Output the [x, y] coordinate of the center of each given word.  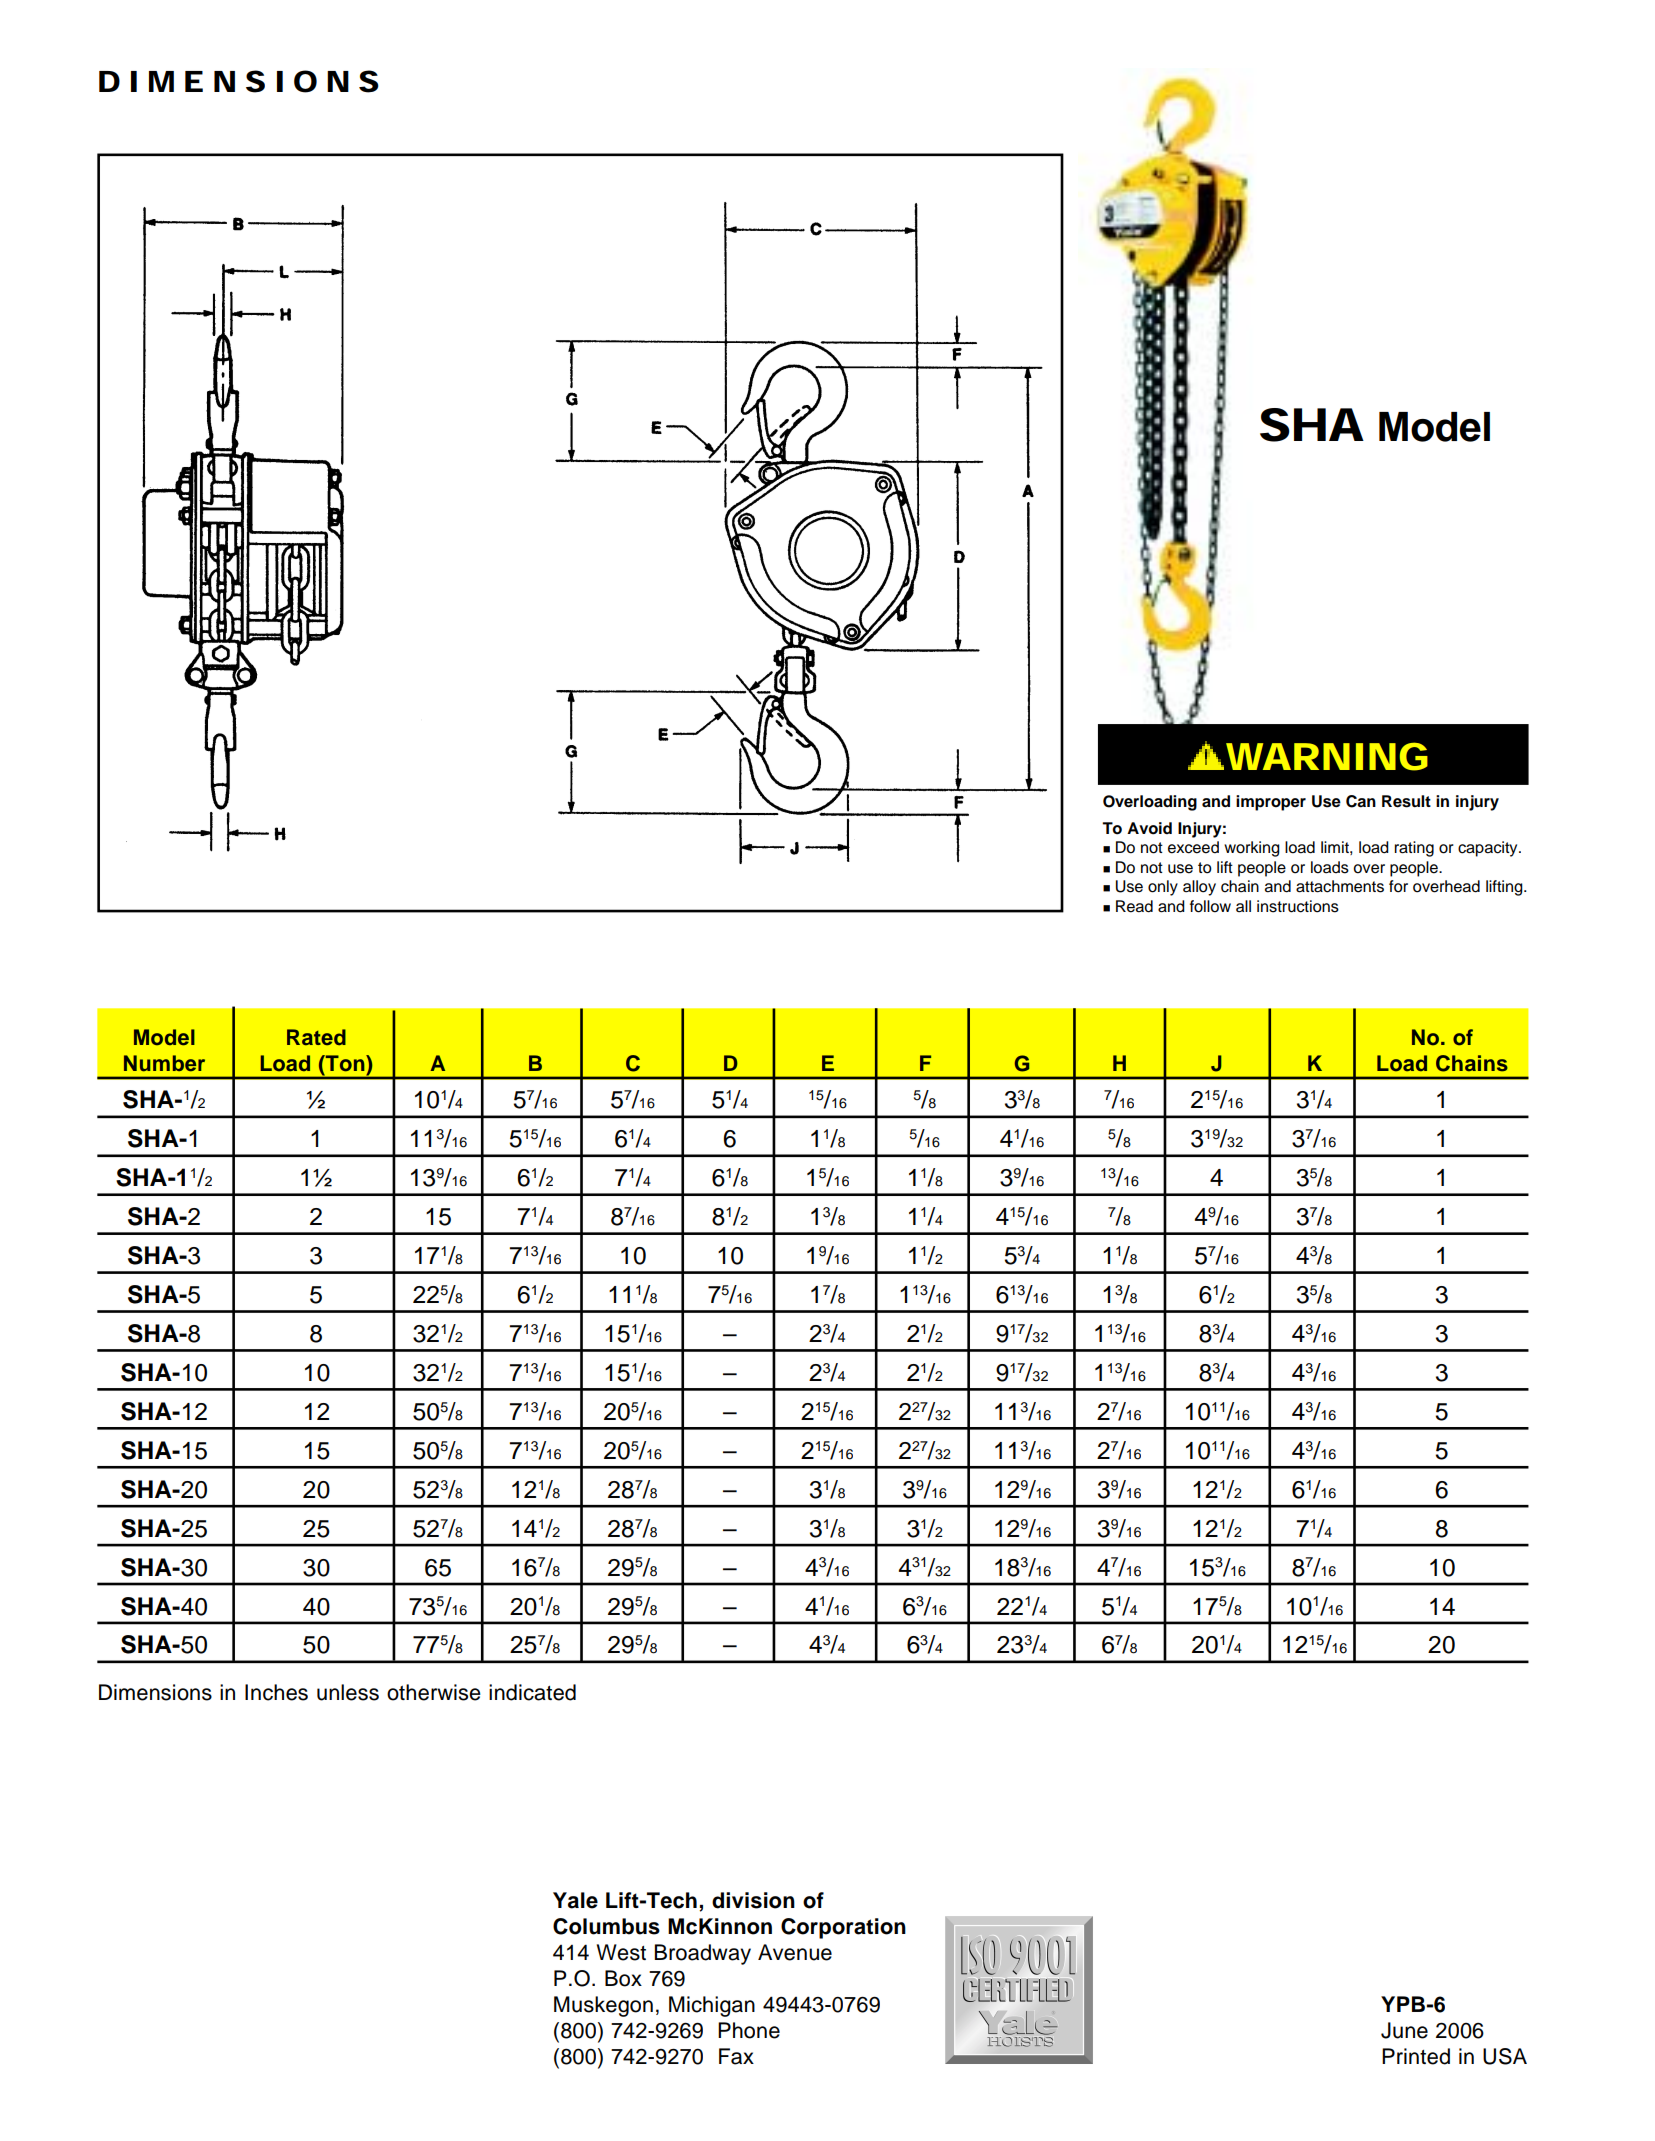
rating [1414, 849]
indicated [532, 1692]
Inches [276, 1692]
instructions [1298, 906]
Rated [316, 1037]
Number [164, 1063]
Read [1134, 906]
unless [348, 1692]
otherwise [434, 1692]
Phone [749, 2030]
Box [623, 1978]
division [753, 1900]
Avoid [1149, 828]
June [1404, 2030]
